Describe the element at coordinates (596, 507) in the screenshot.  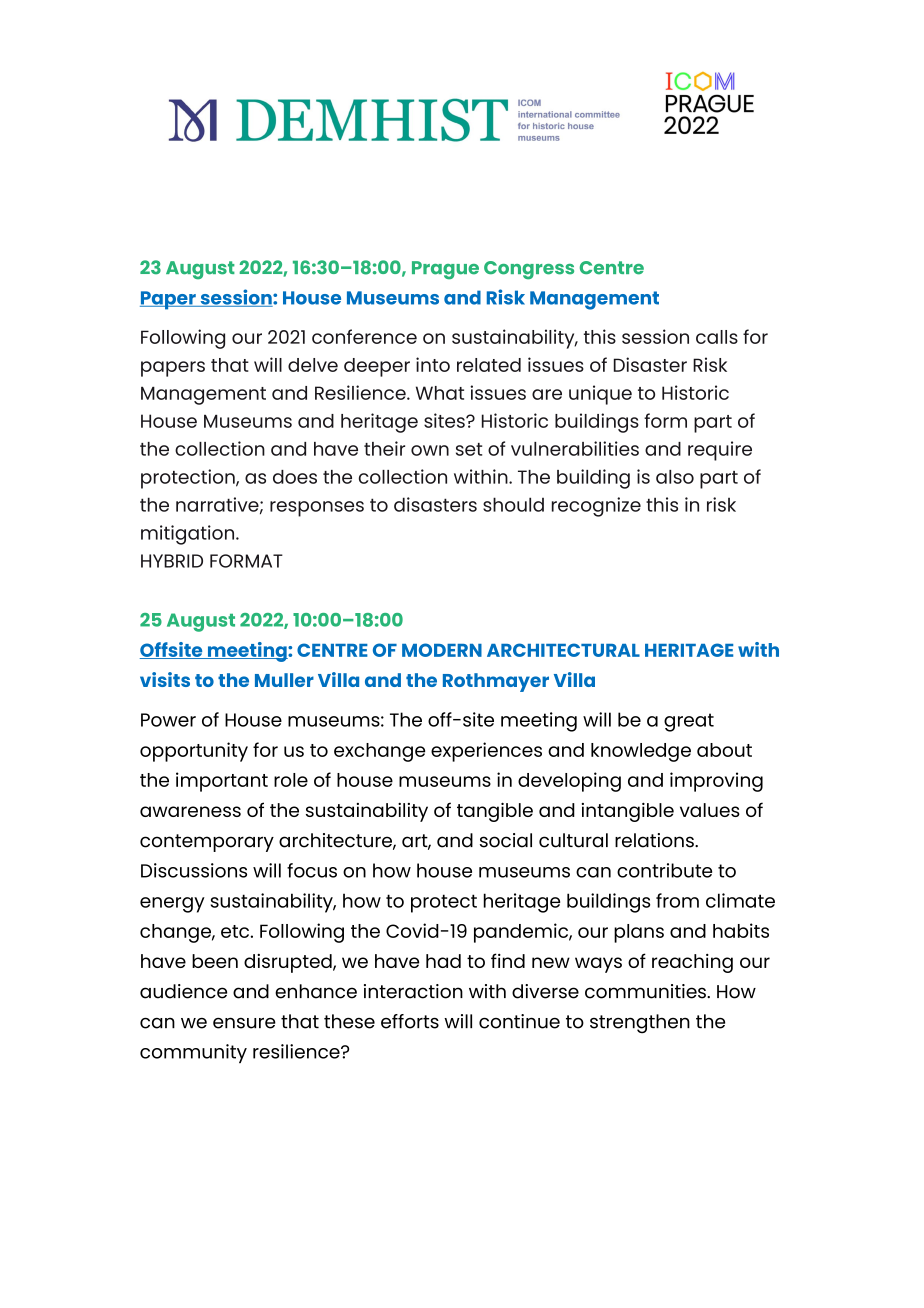
I see `recognize` at that location.
